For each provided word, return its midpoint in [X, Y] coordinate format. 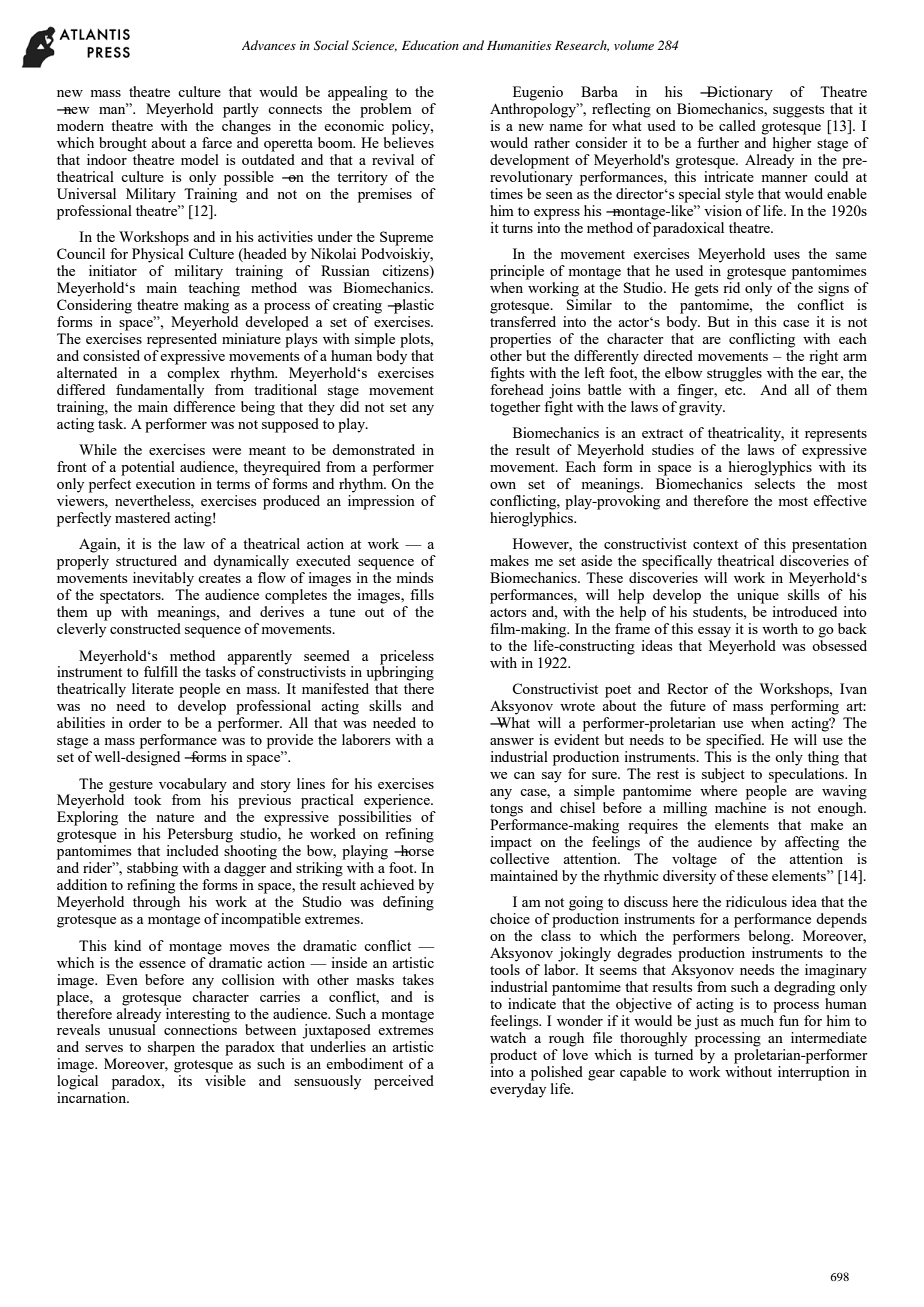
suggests [798, 111]
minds [414, 577]
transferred [523, 321]
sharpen [171, 1048]
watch [508, 1037]
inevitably [163, 579]
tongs [506, 810]
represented [182, 340]
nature [175, 817]
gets [706, 290]
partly [241, 110]
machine [740, 807]
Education [430, 45]
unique [758, 596]
